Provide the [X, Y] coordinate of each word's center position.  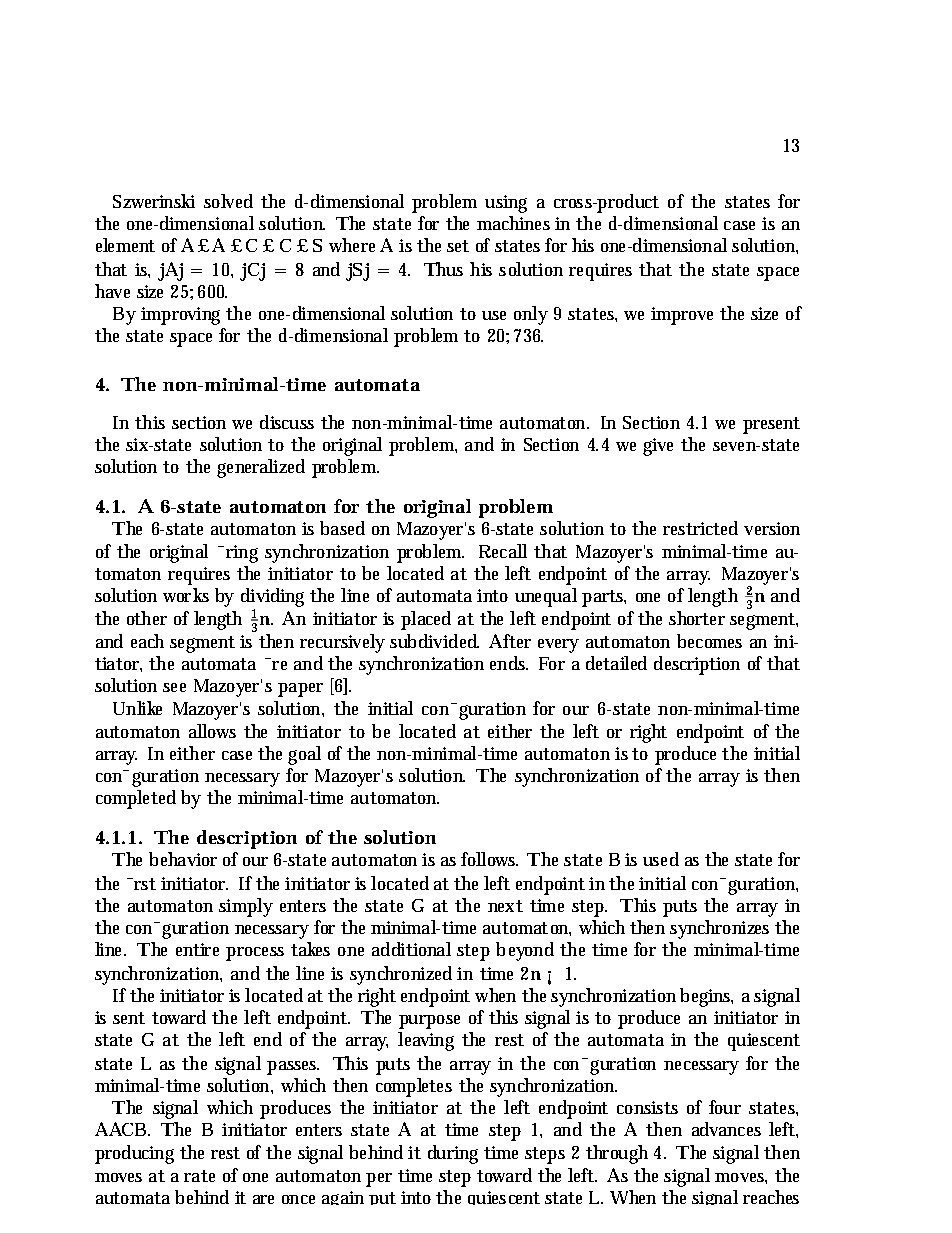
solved [228, 201]
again [343, 1198]
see [174, 687]
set [458, 246]
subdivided [434, 641]
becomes [709, 641]
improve [682, 316]
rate [199, 1176]
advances [726, 1129]
